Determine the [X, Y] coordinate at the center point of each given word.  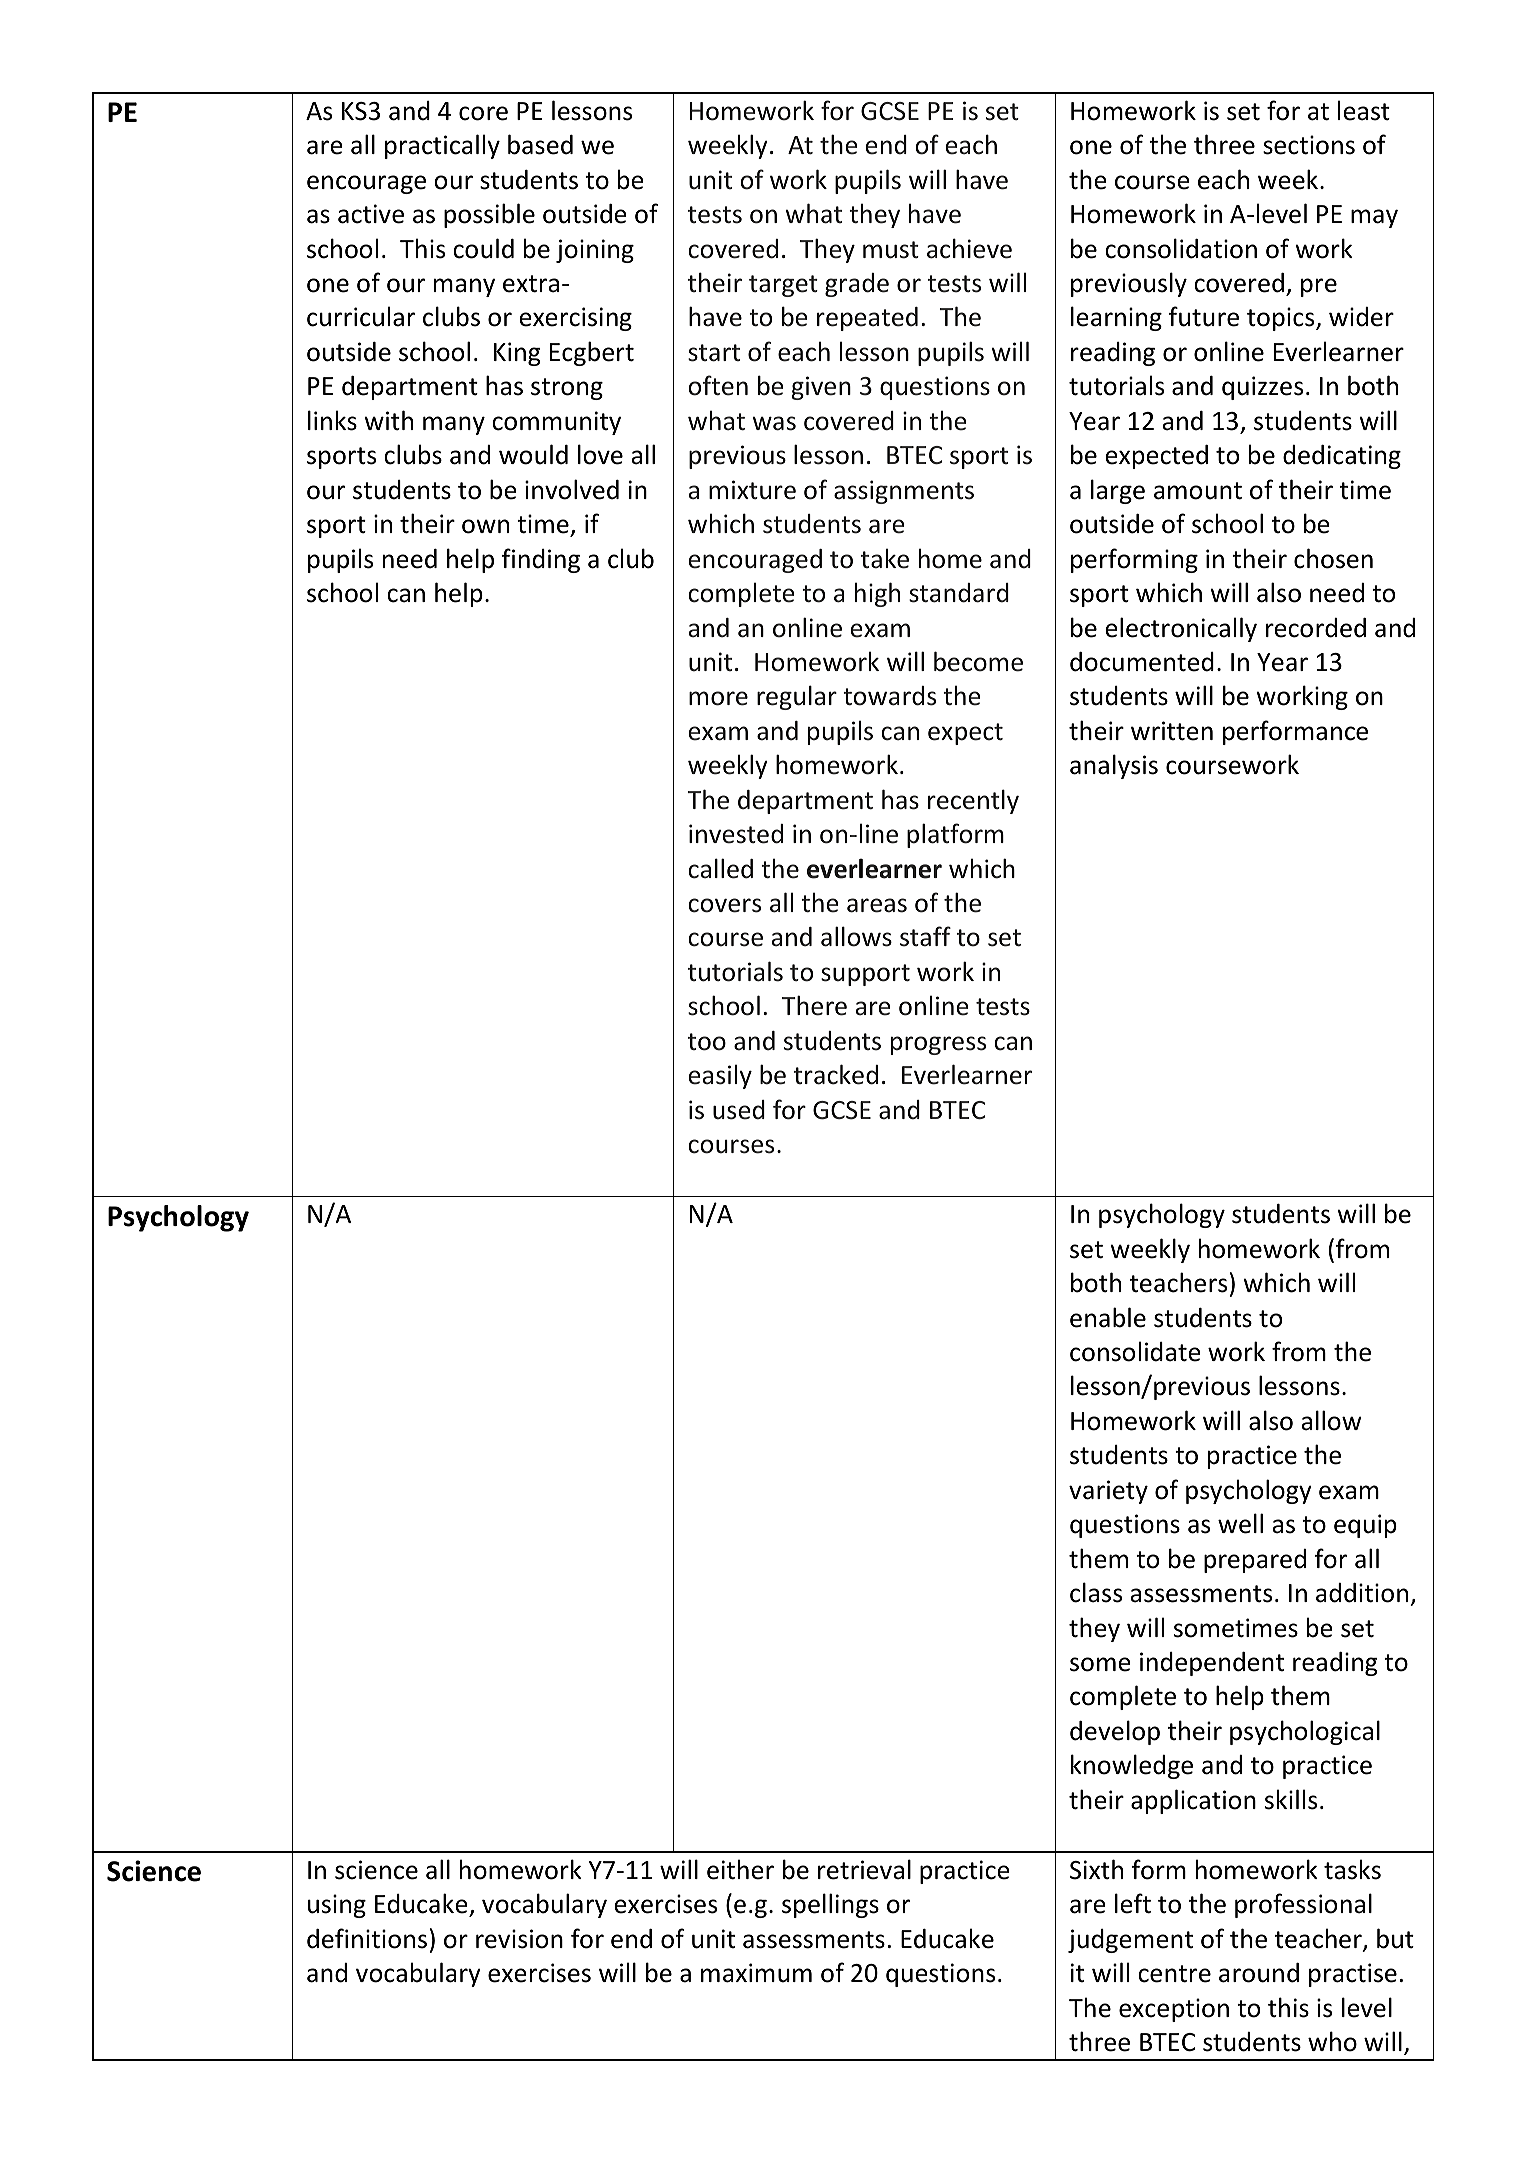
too [707, 1042]
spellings [830, 1905]
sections [1309, 145]
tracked [836, 1074]
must [891, 250]
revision [519, 1939]
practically [442, 146]
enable [1108, 1317]
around [1259, 1973]
